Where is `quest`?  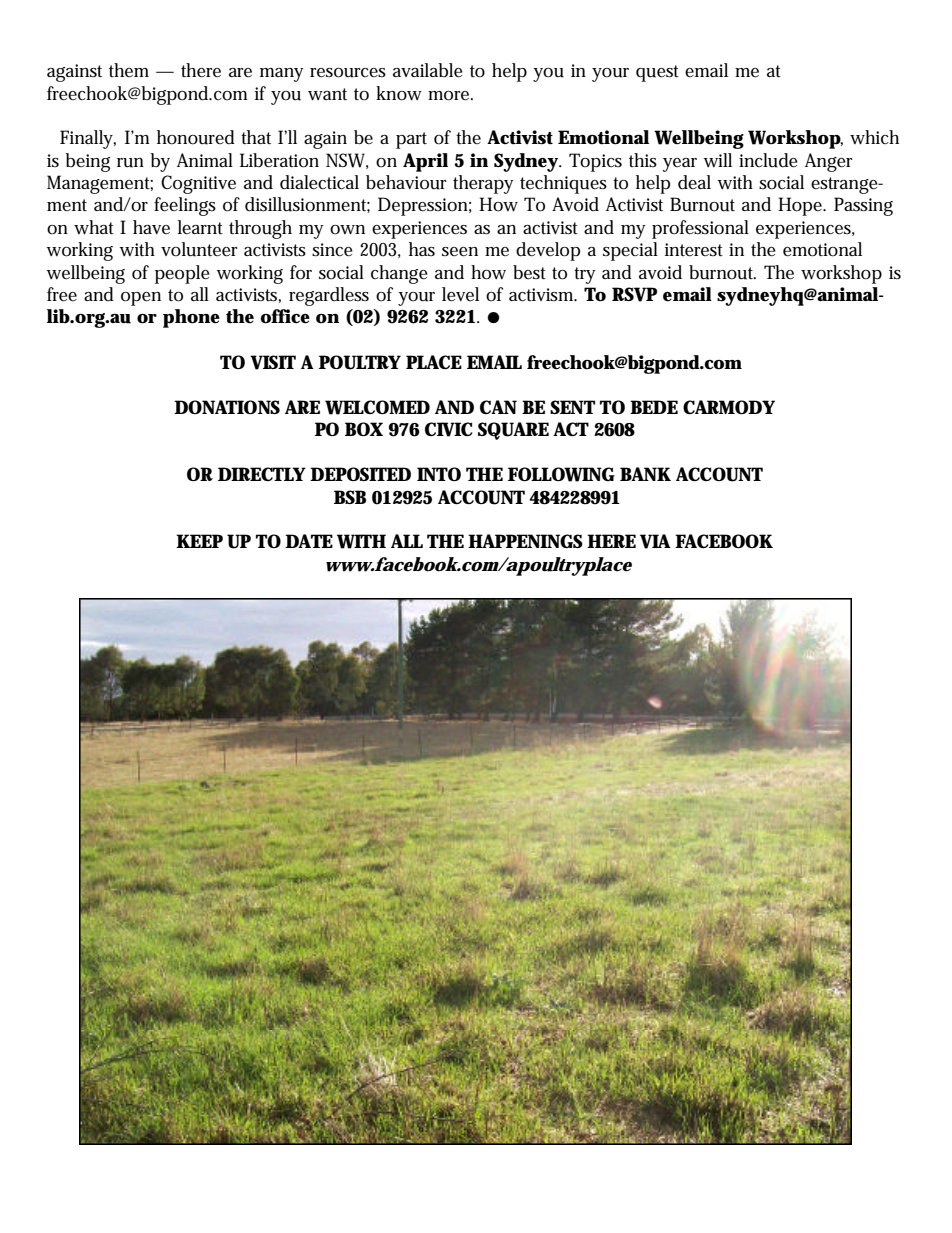
quest is located at coordinates (657, 73).
